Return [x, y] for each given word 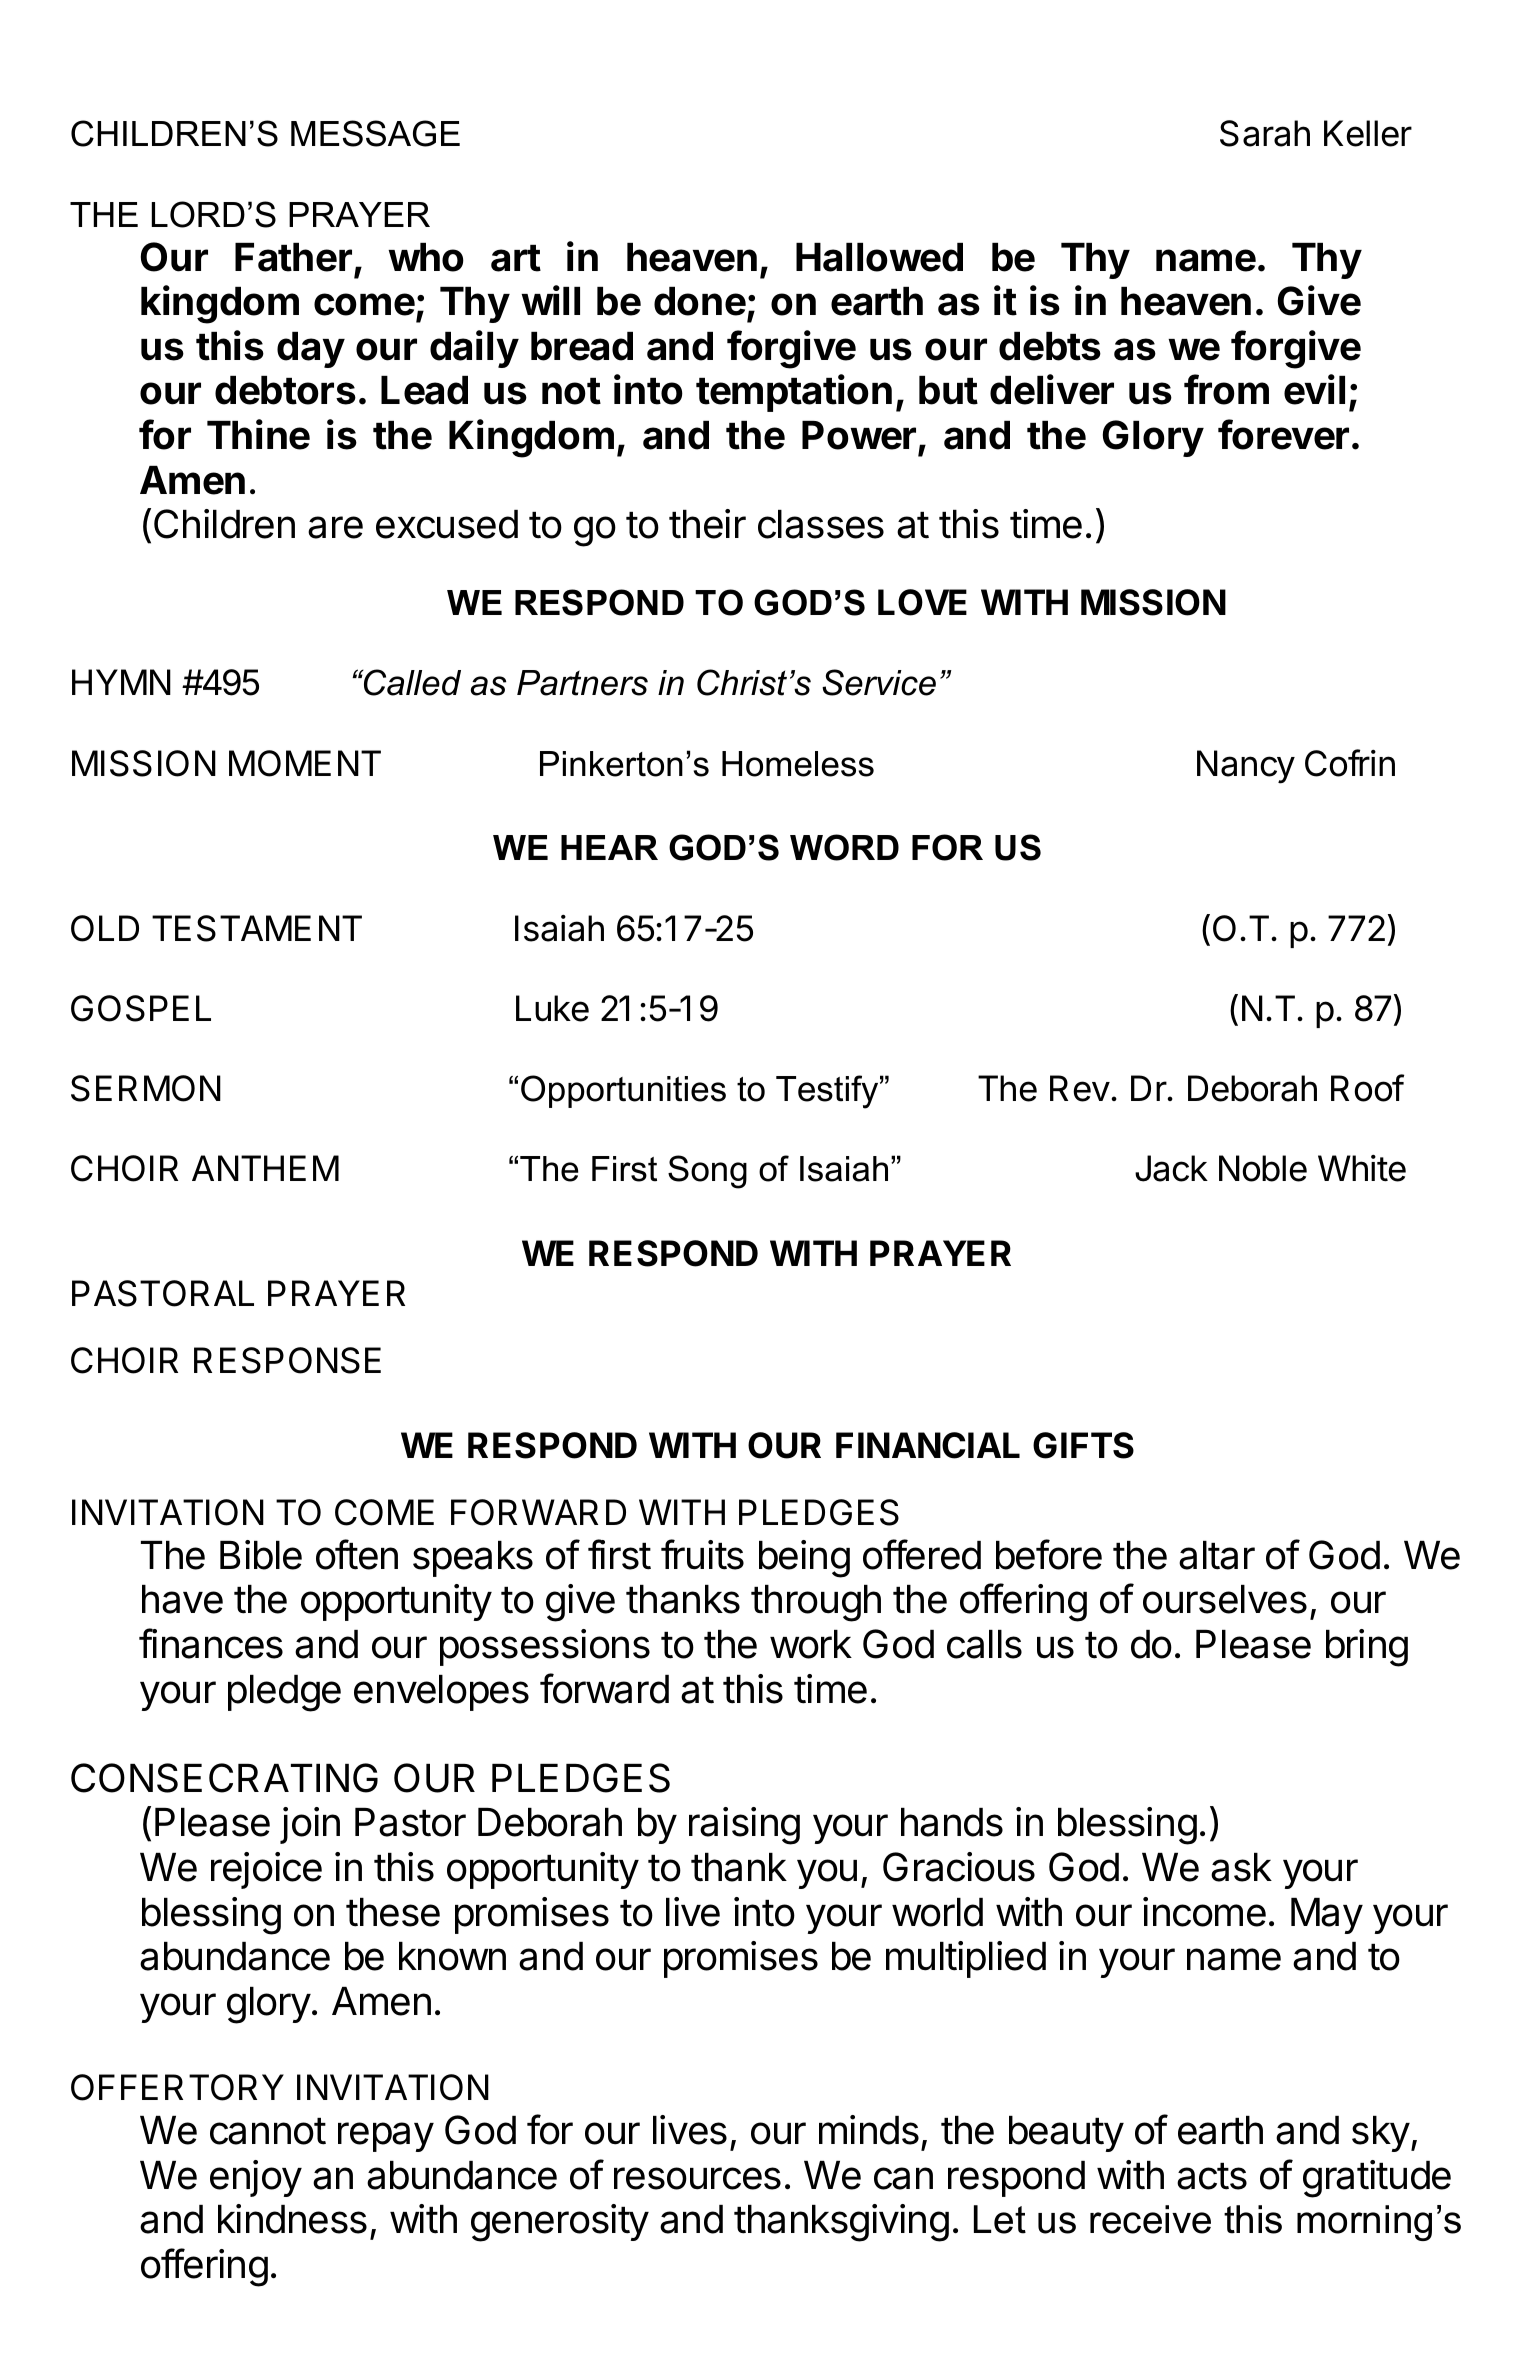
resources [697, 2178]
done [700, 301]
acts [1212, 2176]
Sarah [1265, 133]
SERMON [146, 1088]
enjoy [256, 2178]
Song [707, 1172]
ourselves [1225, 1599]
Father [293, 257]
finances [211, 1643]
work [811, 1644]
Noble [1263, 1168]
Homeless [798, 764]
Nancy [1246, 767]
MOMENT [305, 763]
